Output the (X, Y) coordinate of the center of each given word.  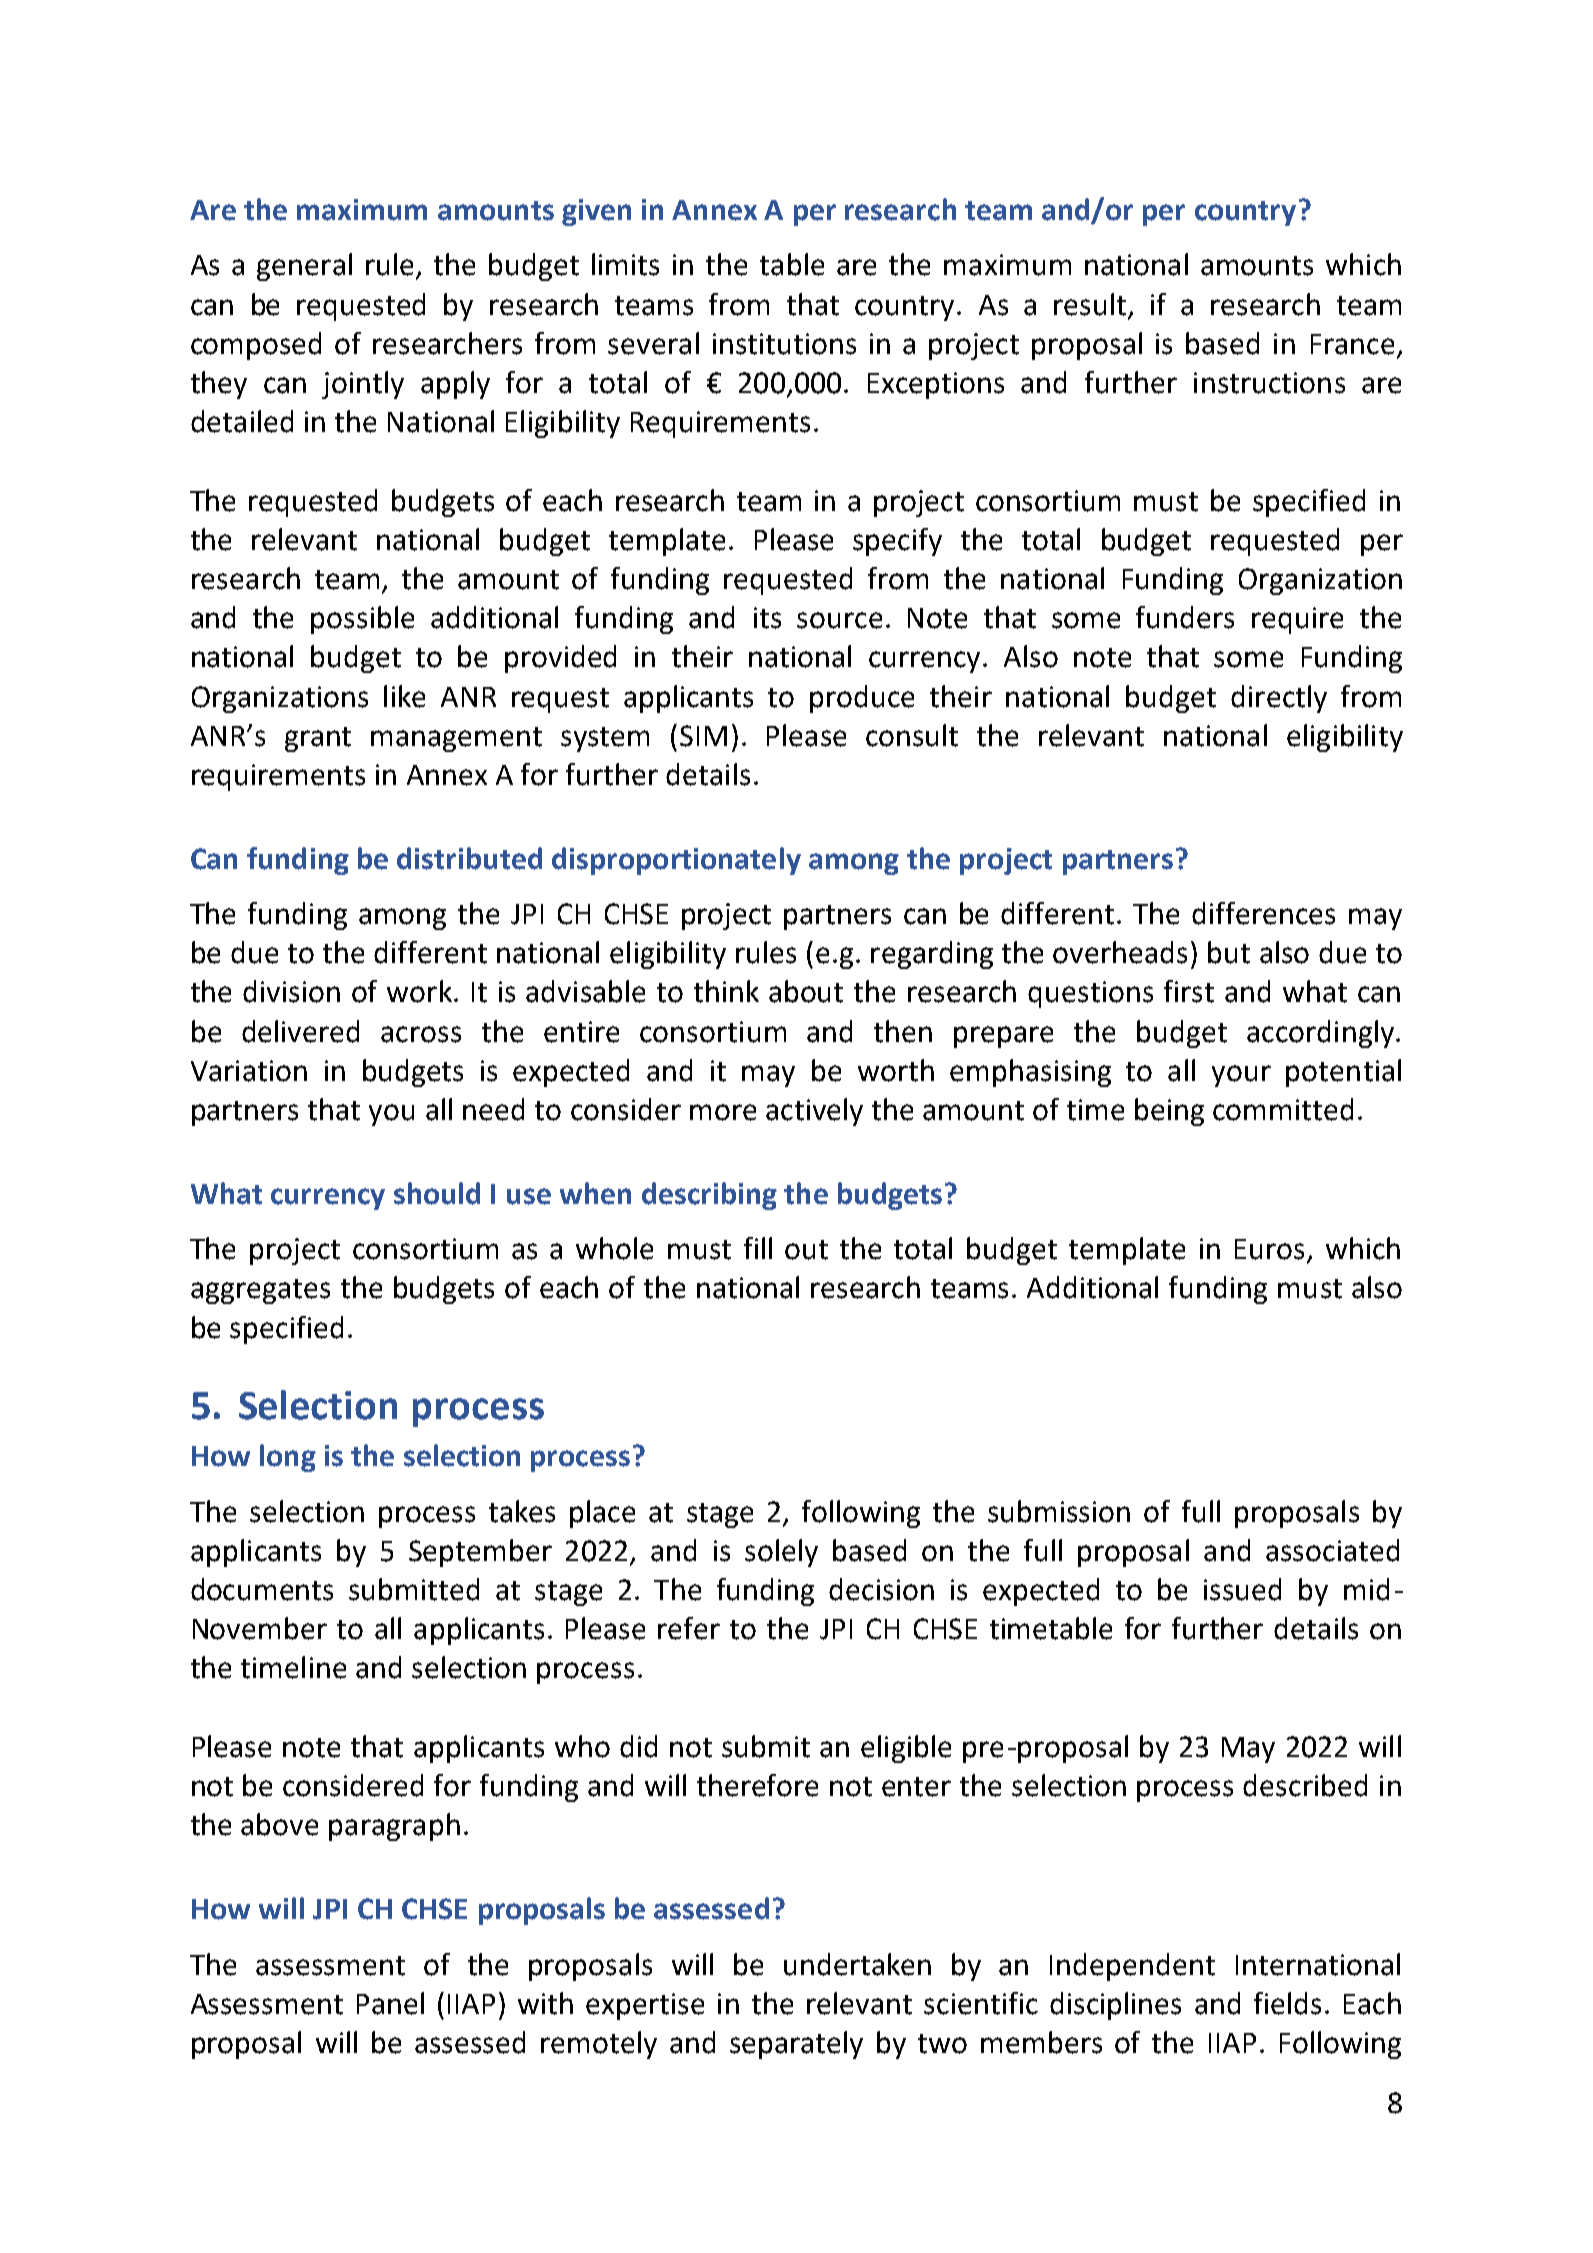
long (288, 1458)
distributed (469, 858)
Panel (390, 2003)
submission (1059, 1511)
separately (796, 2045)
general (304, 267)
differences (1263, 913)
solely (781, 1553)
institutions (784, 344)
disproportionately (676, 861)
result (1090, 304)
